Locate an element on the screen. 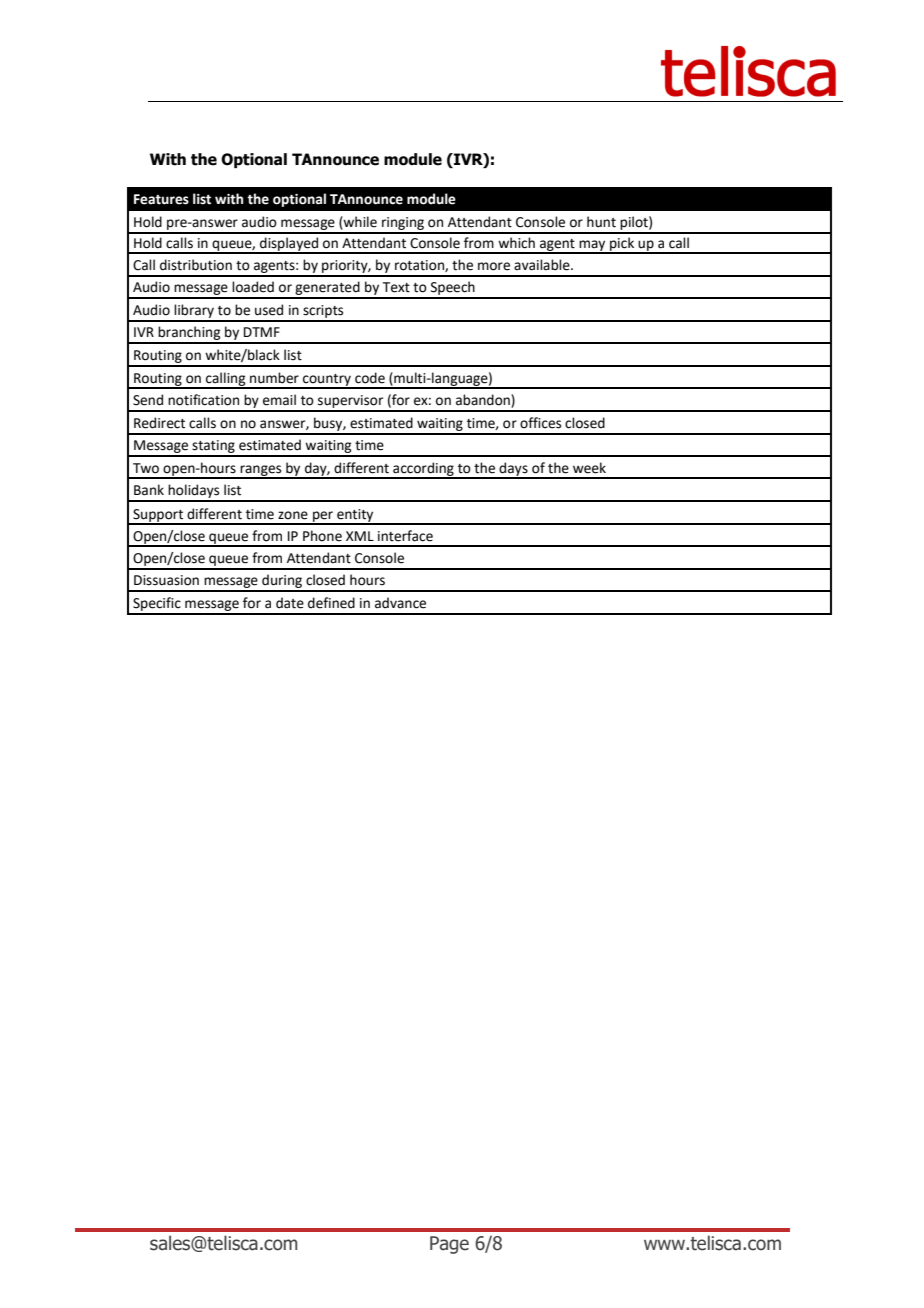  week is located at coordinates (589, 468).
